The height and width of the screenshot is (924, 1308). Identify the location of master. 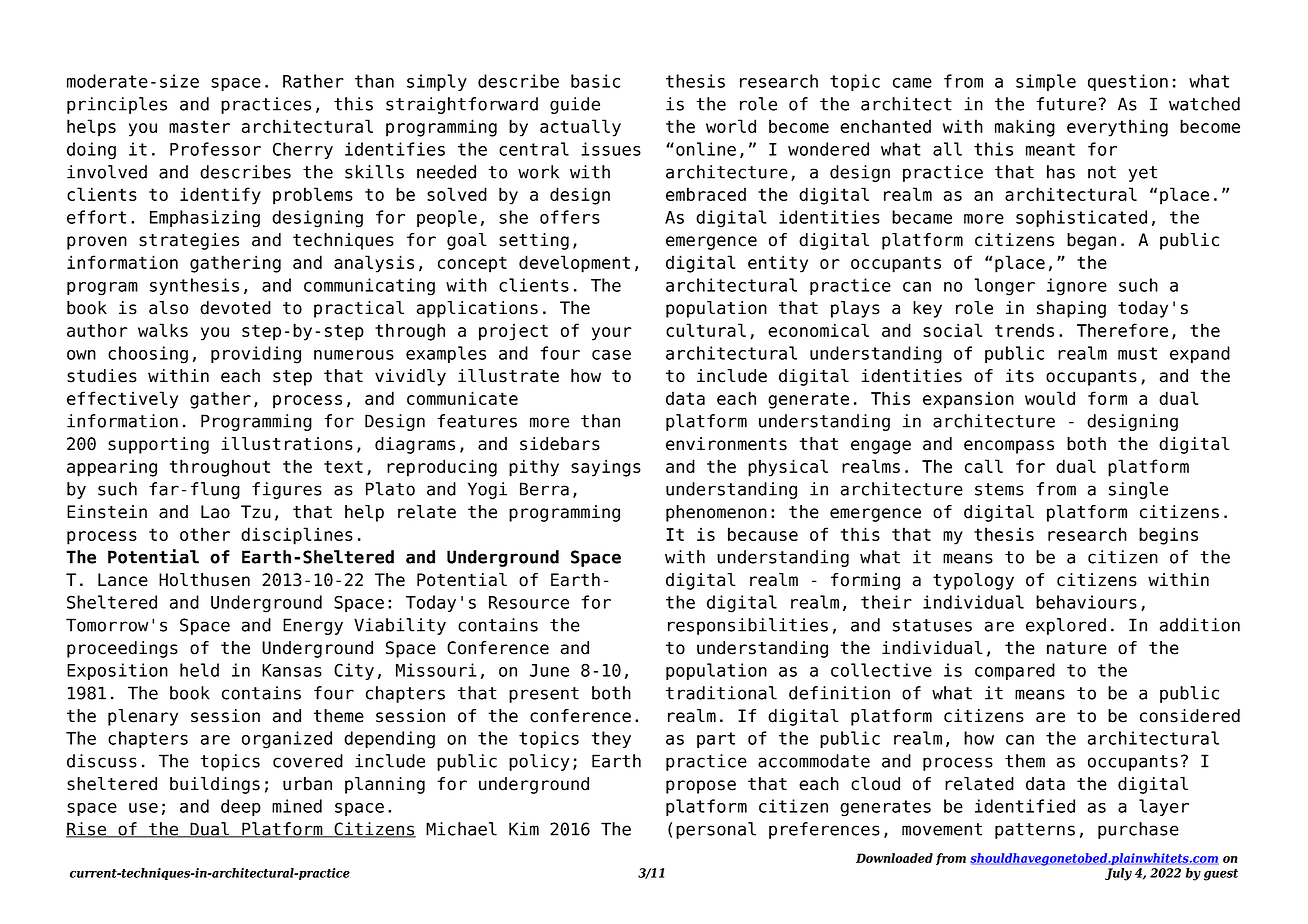
(199, 126).
